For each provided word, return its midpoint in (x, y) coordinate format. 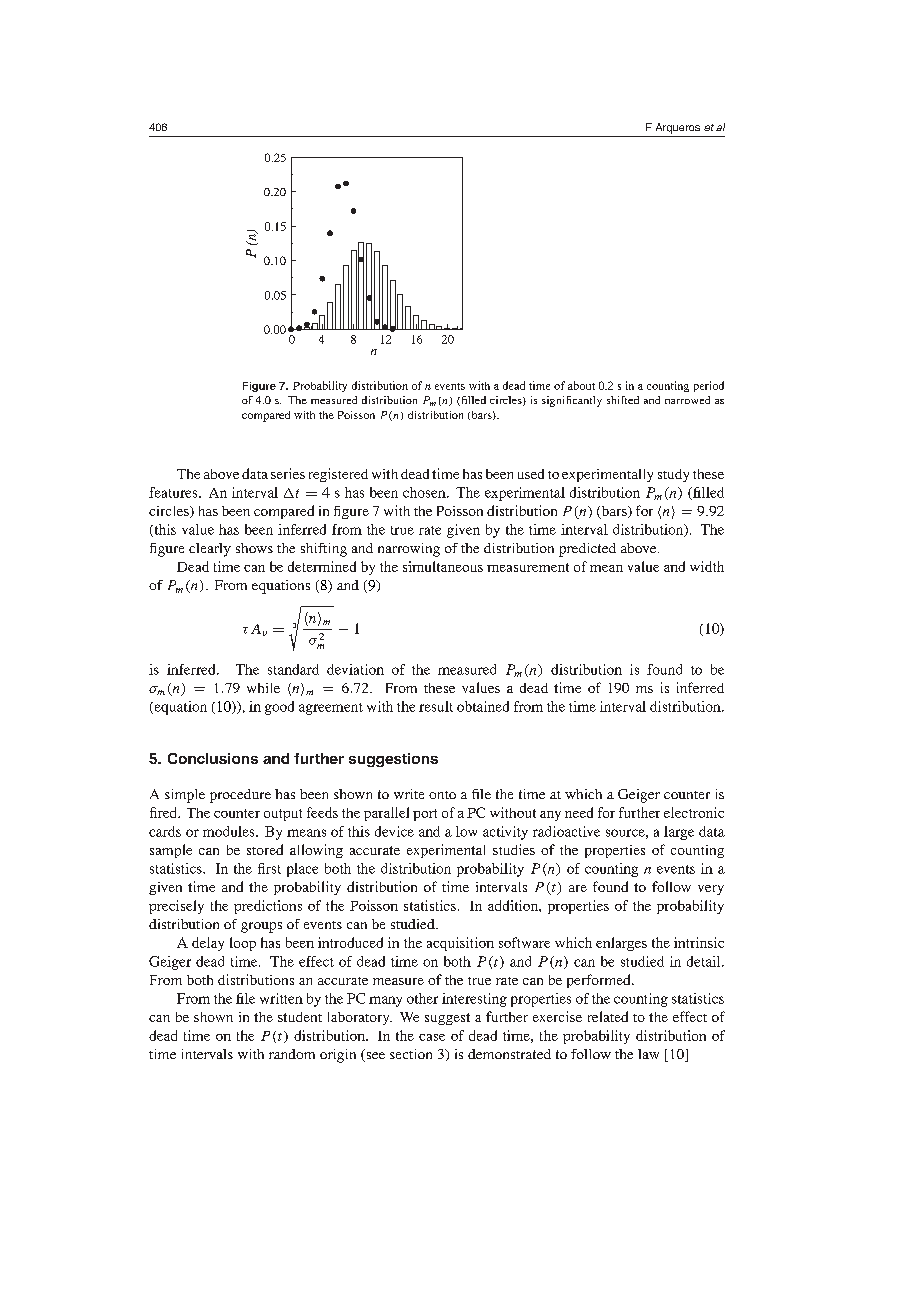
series (288, 473)
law (648, 1054)
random (292, 1054)
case (432, 1037)
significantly (572, 401)
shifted (623, 400)
